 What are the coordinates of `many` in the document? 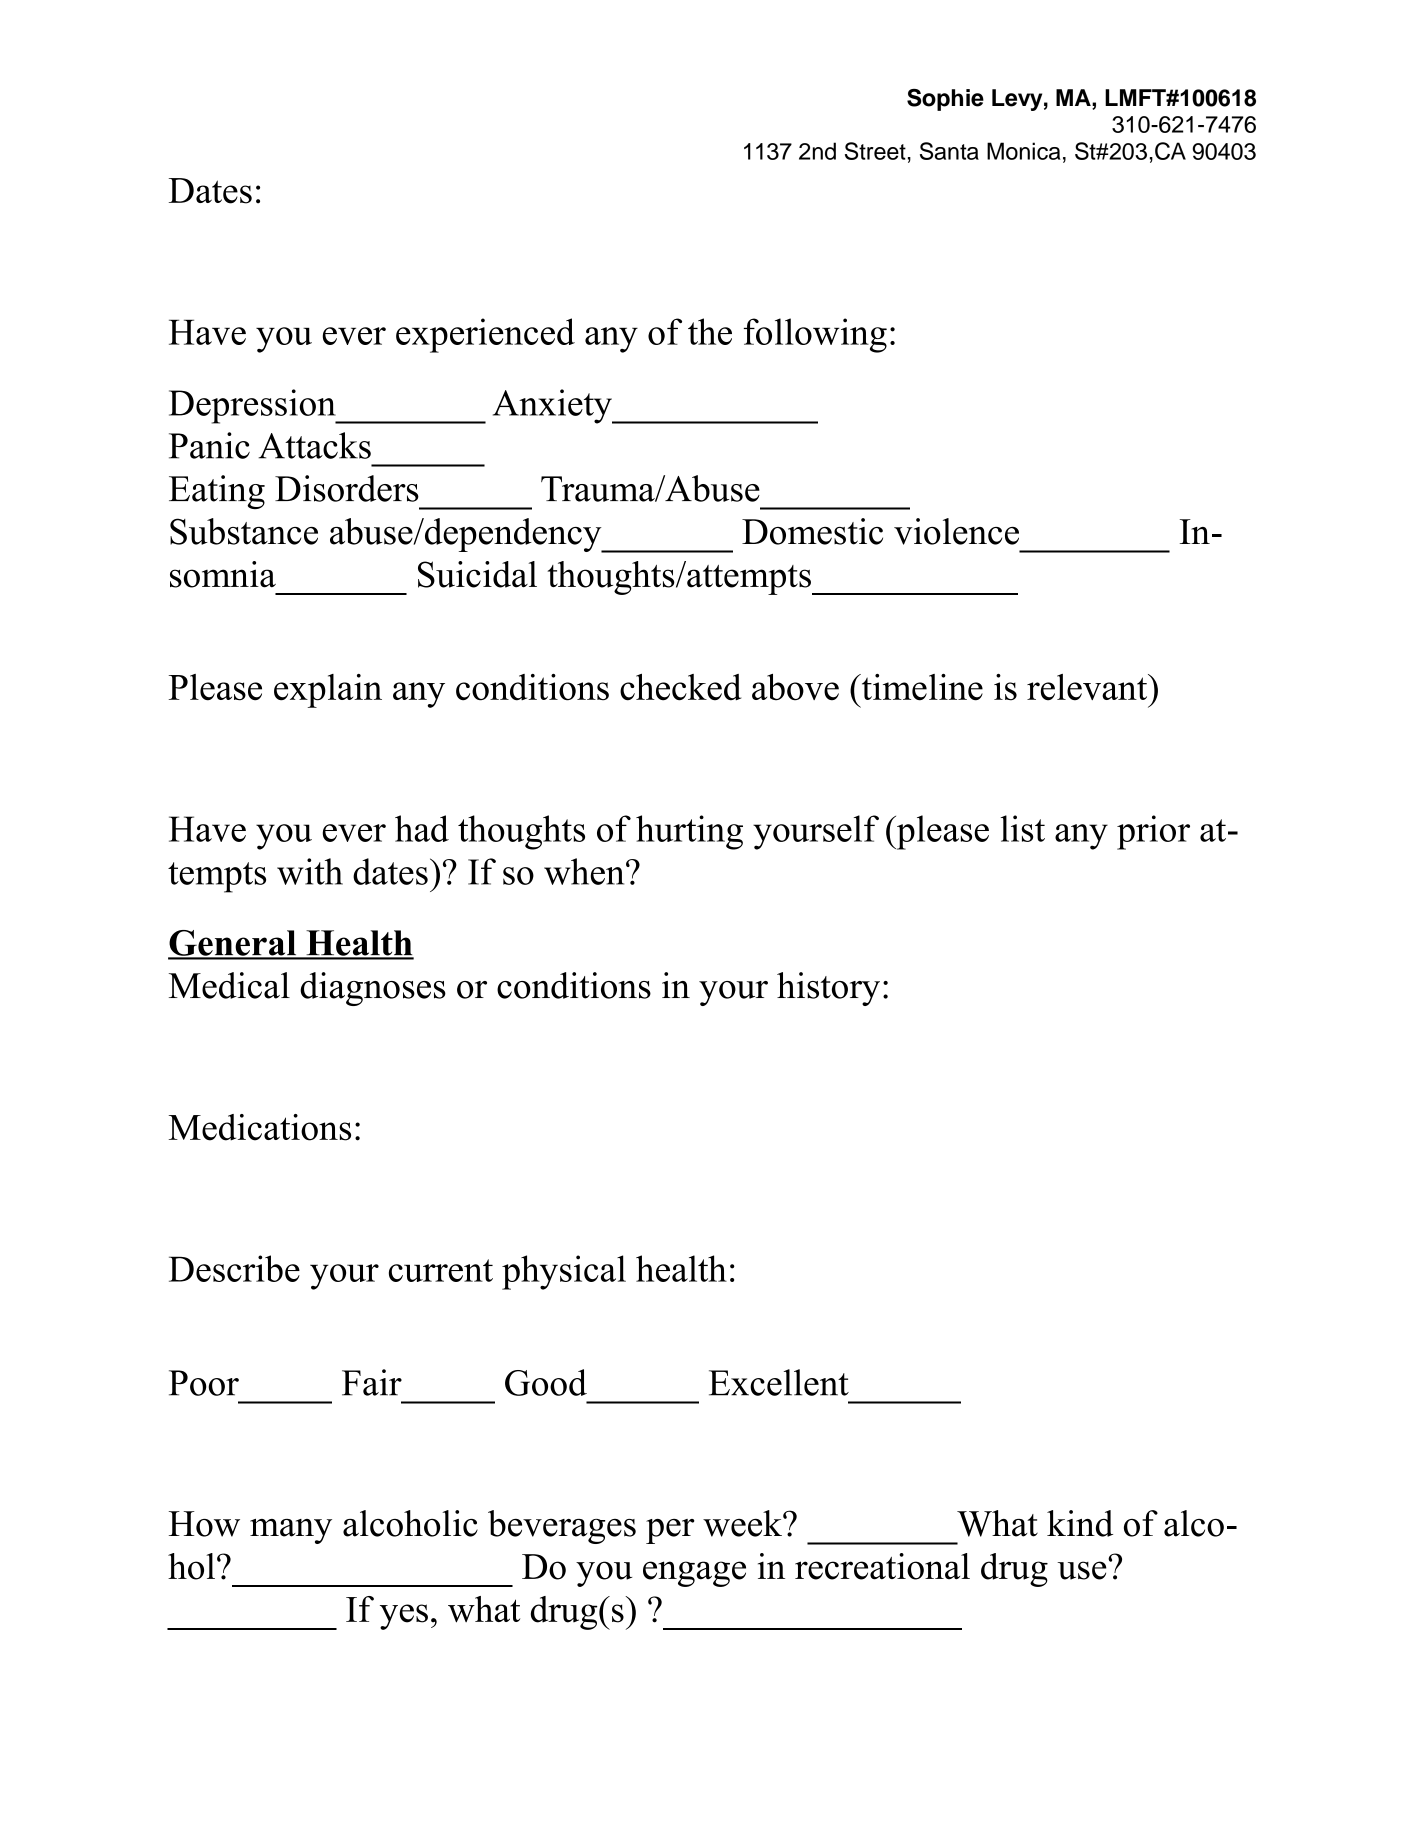 It's located at (291, 1531).
